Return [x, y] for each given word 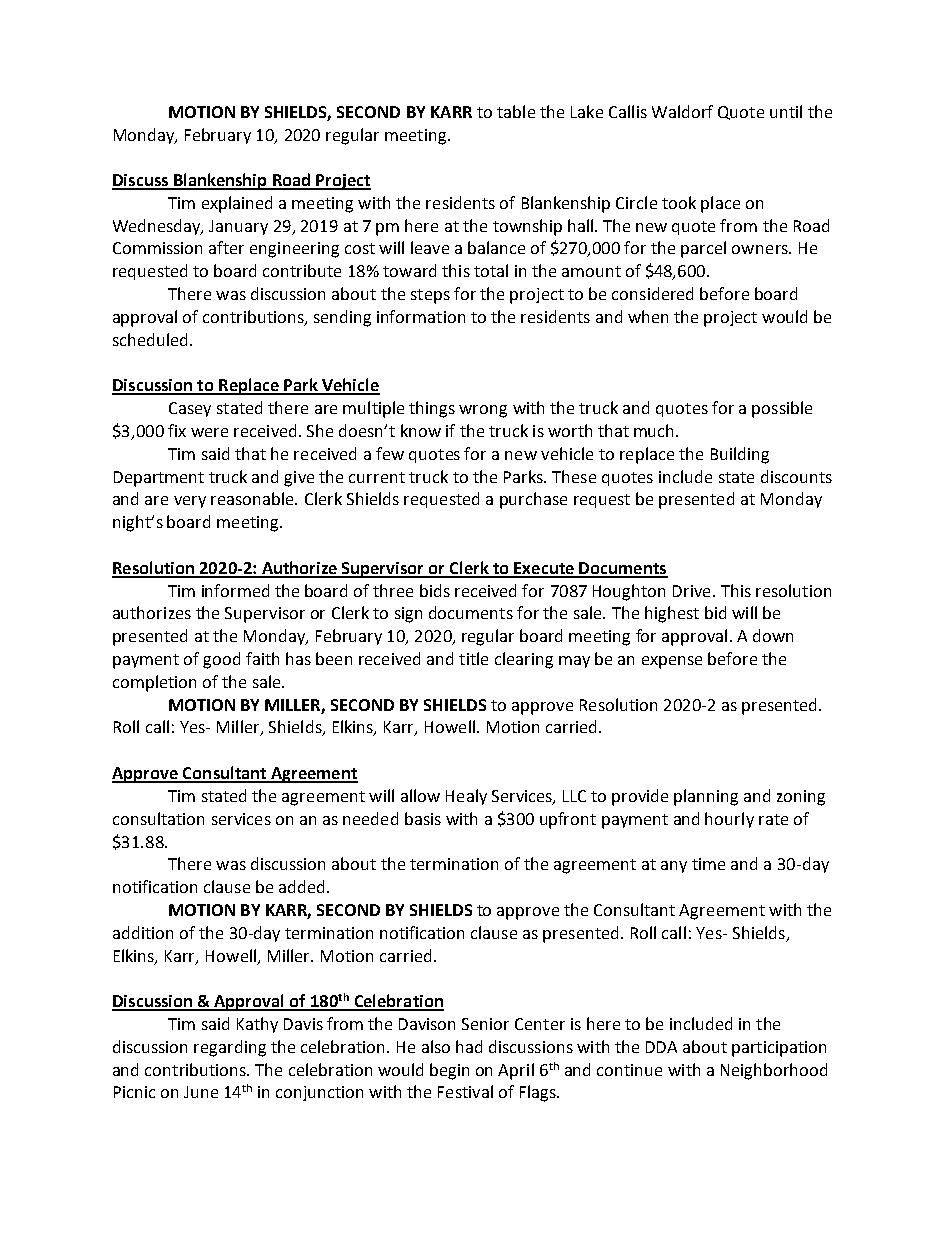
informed [235, 590]
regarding [230, 1048]
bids [435, 590]
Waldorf [682, 111]
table [516, 111]
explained [237, 204]
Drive [691, 591]
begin [449, 1071]
